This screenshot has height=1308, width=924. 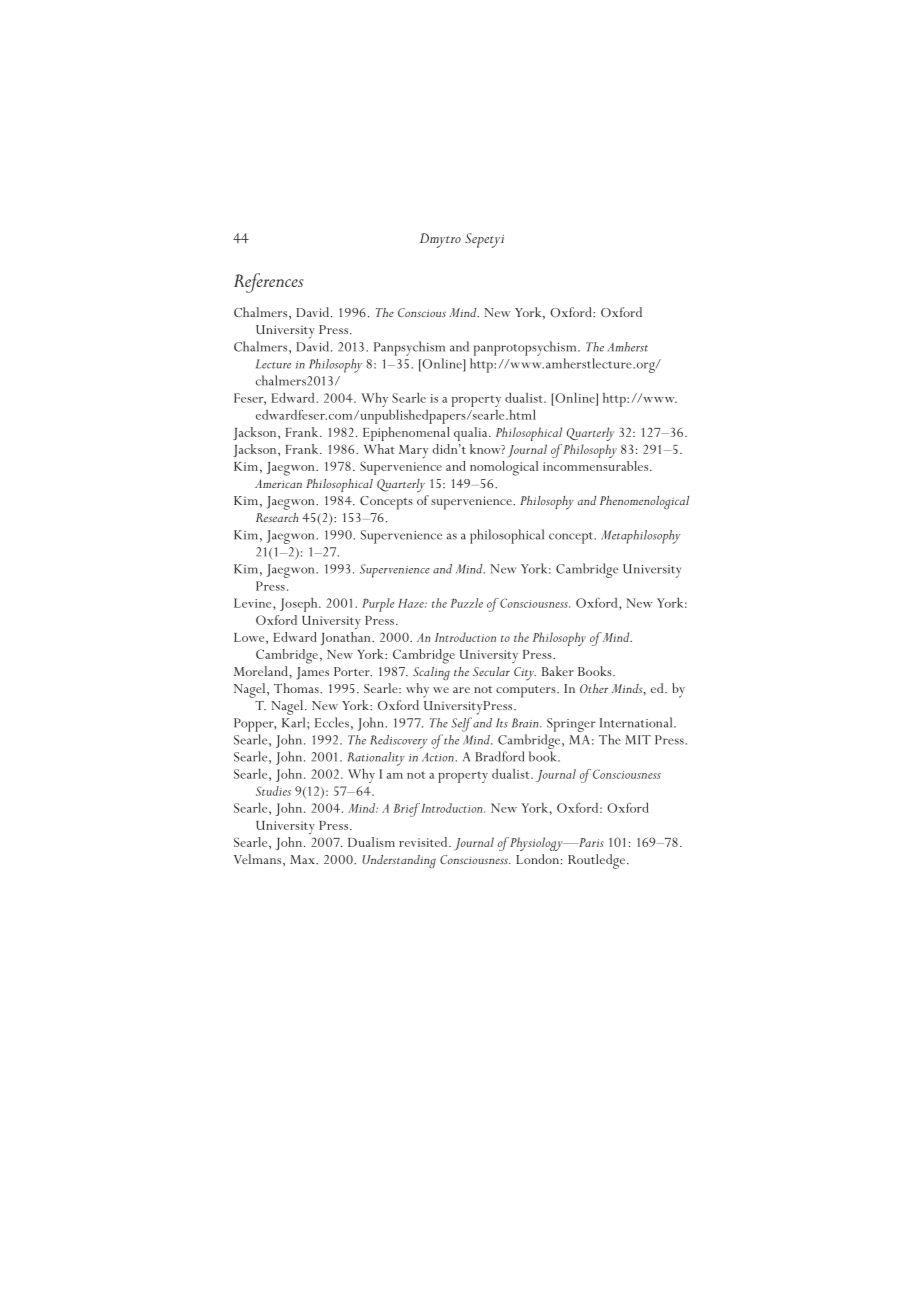 What do you see at coordinates (413, 451) in the screenshot?
I see `Mary` at bounding box center [413, 451].
